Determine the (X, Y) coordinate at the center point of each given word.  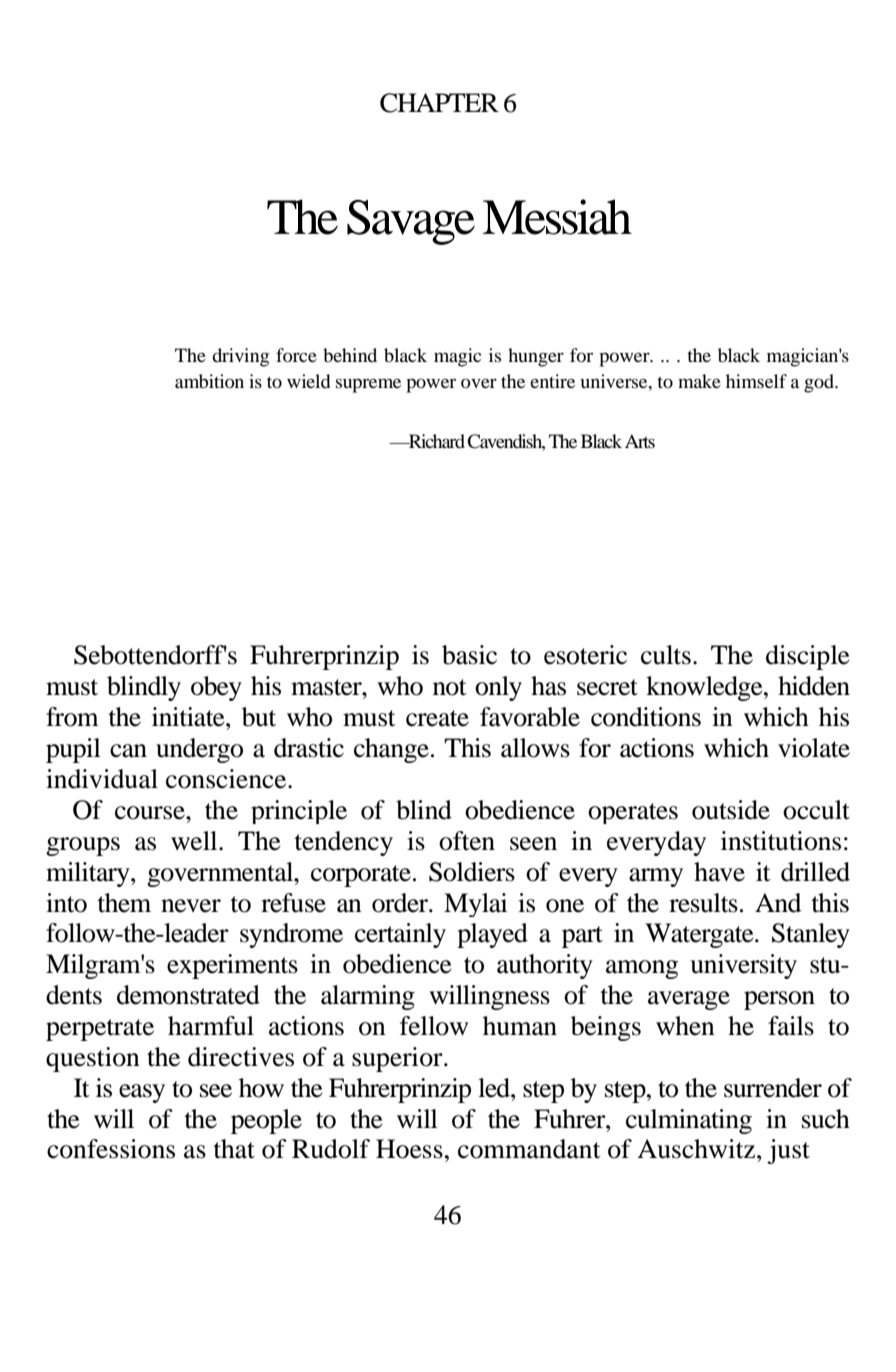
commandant (529, 1149)
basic (469, 655)
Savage (411, 222)
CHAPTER (439, 103)
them (124, 903)
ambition (209, 381)
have (719, 872)
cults (666, 655)
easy (142, 1093)
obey (216, 688)
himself (756, 381)
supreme (368, 385)
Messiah (557, 217)
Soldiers (472, 872)
